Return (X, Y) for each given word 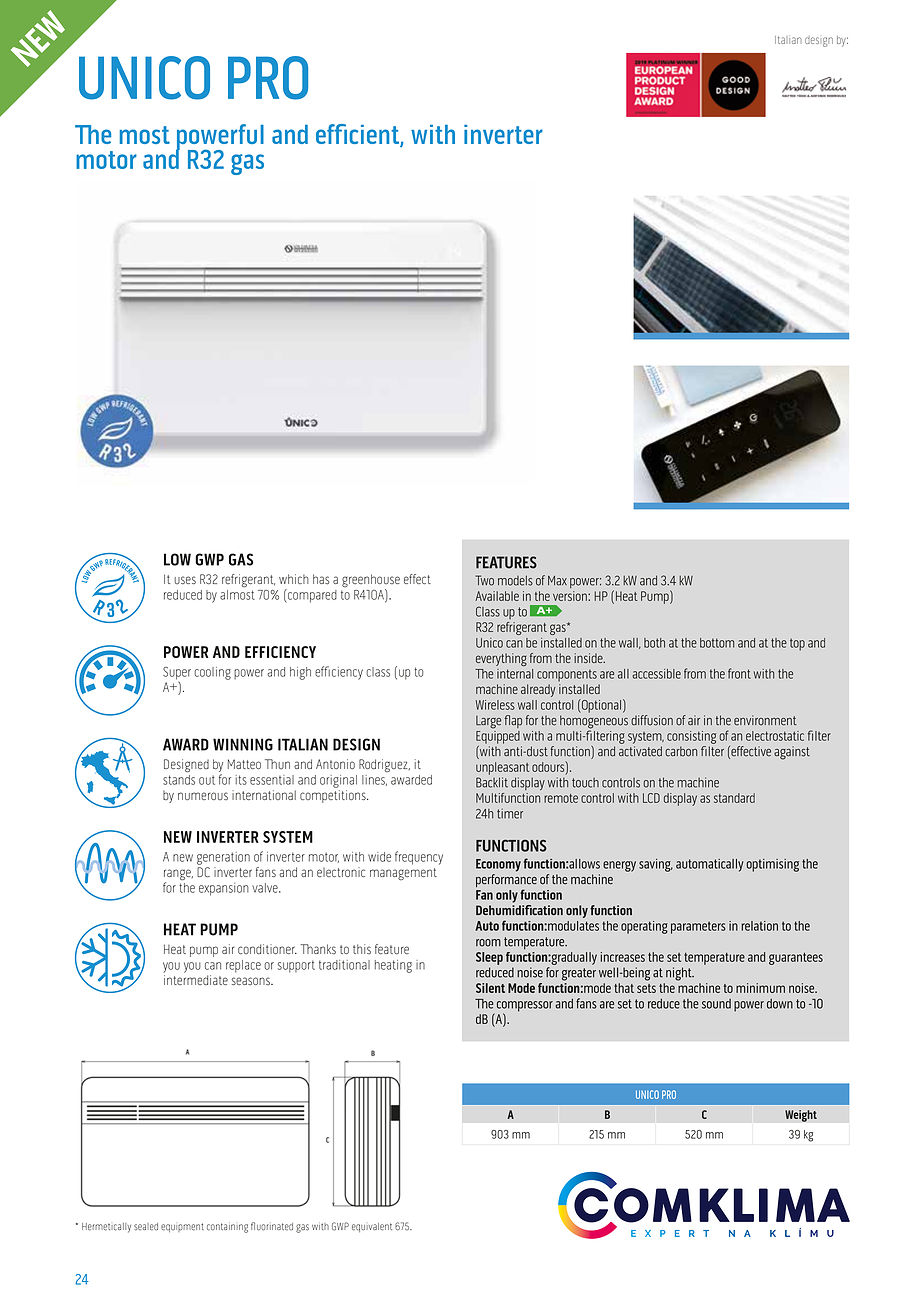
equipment (182, 1227)
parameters (698, 928)
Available (497, 596)
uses (185, 580)
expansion (224, 889)
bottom (717, 643)
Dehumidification (519, 909)
